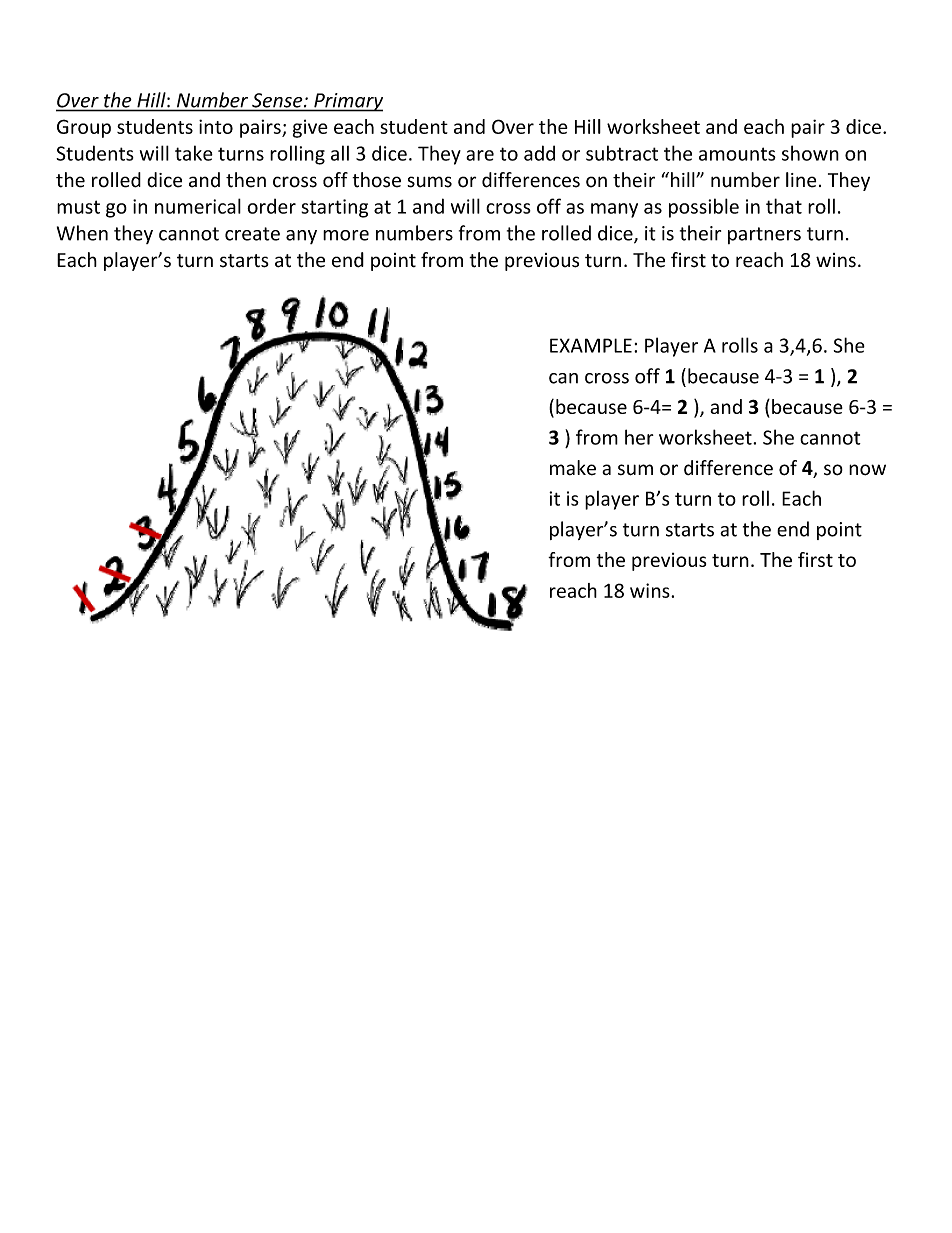 The width and height of the screenshot is (952, 1233). Describe the element at coordinates (346, 235) in the screenshot. I see `more` at that location.
